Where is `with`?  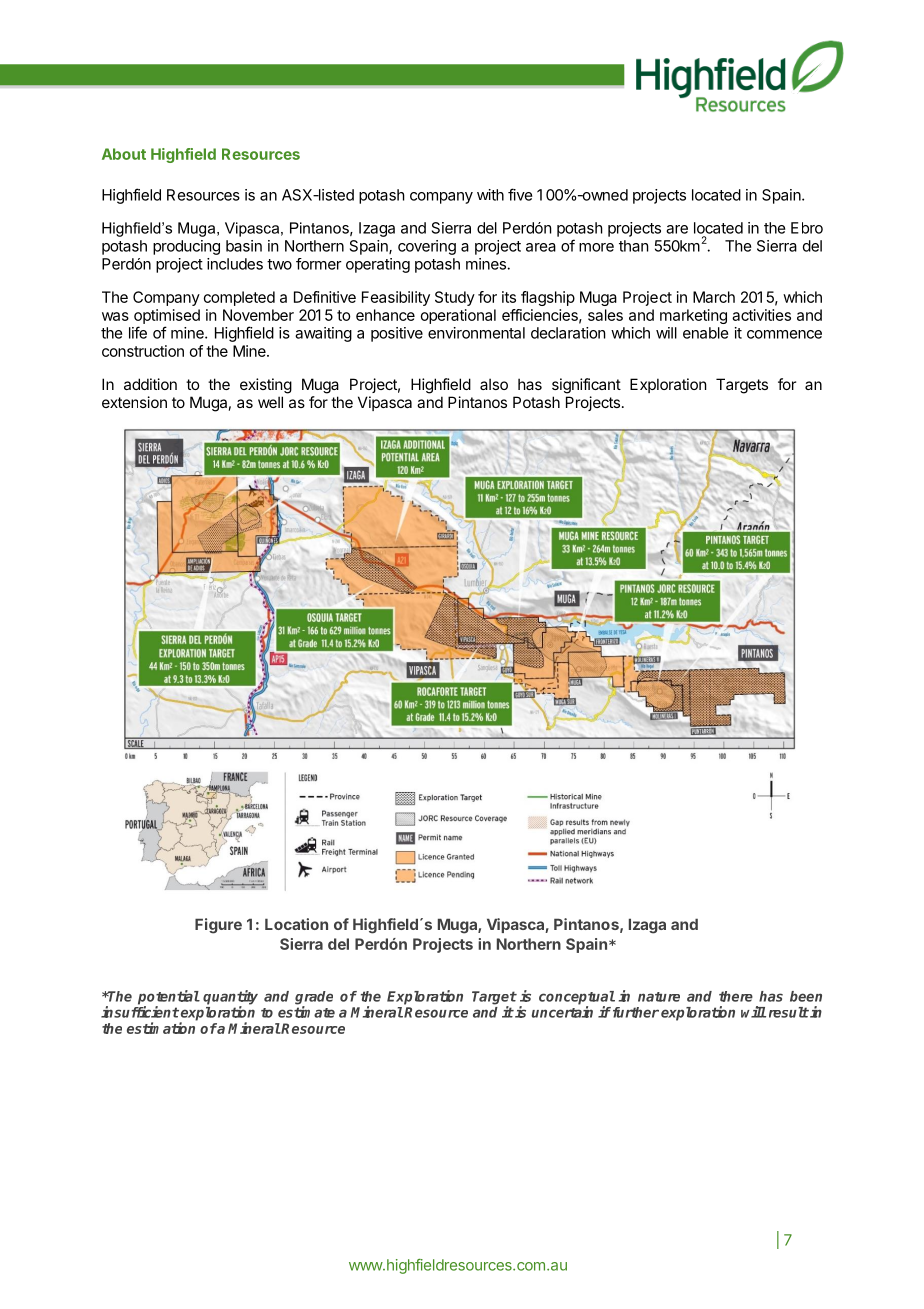 with is located at coordinates (490, 195).
